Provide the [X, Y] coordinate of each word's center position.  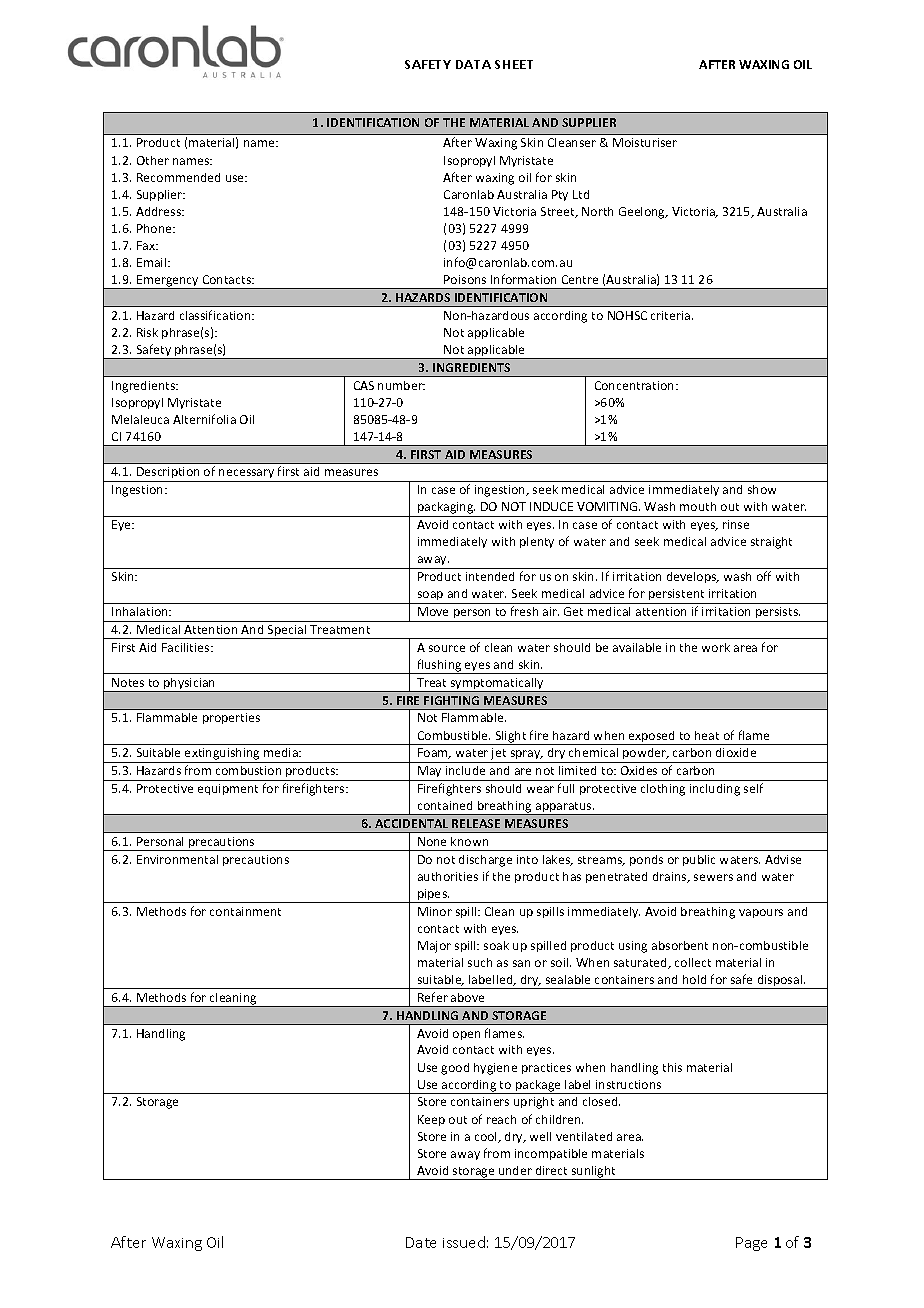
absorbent [680, 945]
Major [434, 947]
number [401, 385]
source [447, 648]
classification [216, 315]
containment [245, 911]
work [716, 647]
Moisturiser [645, 142]
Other [153, 160]
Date [421, 1242]
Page [751, 1244]
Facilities [187, 647]
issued [464, 1242]
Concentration [636, 385]
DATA [473, 64]
